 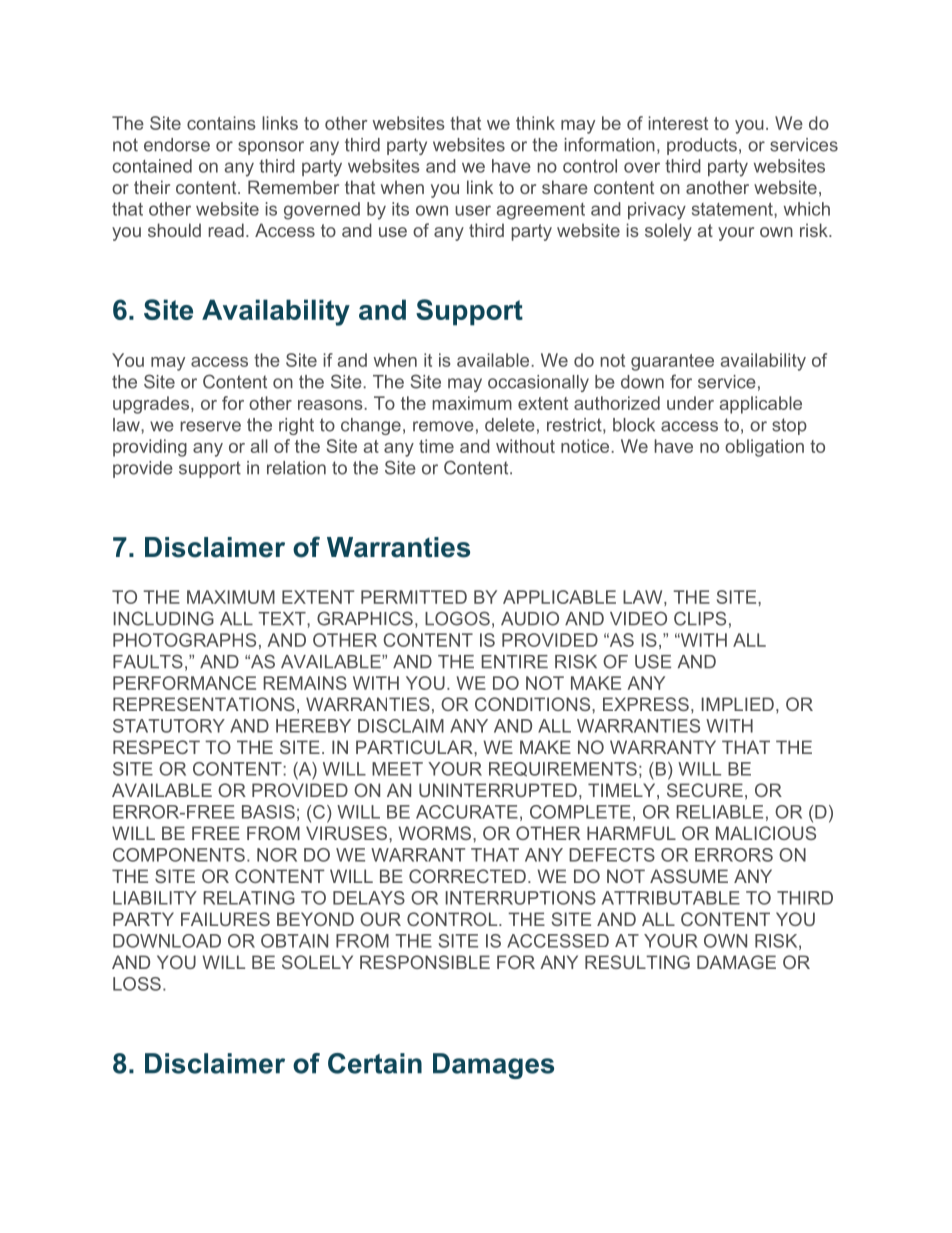 What do you see at coordinates (538, 383) in the screenshot?
I see `occasionally` at bounding box center [538, 383].
